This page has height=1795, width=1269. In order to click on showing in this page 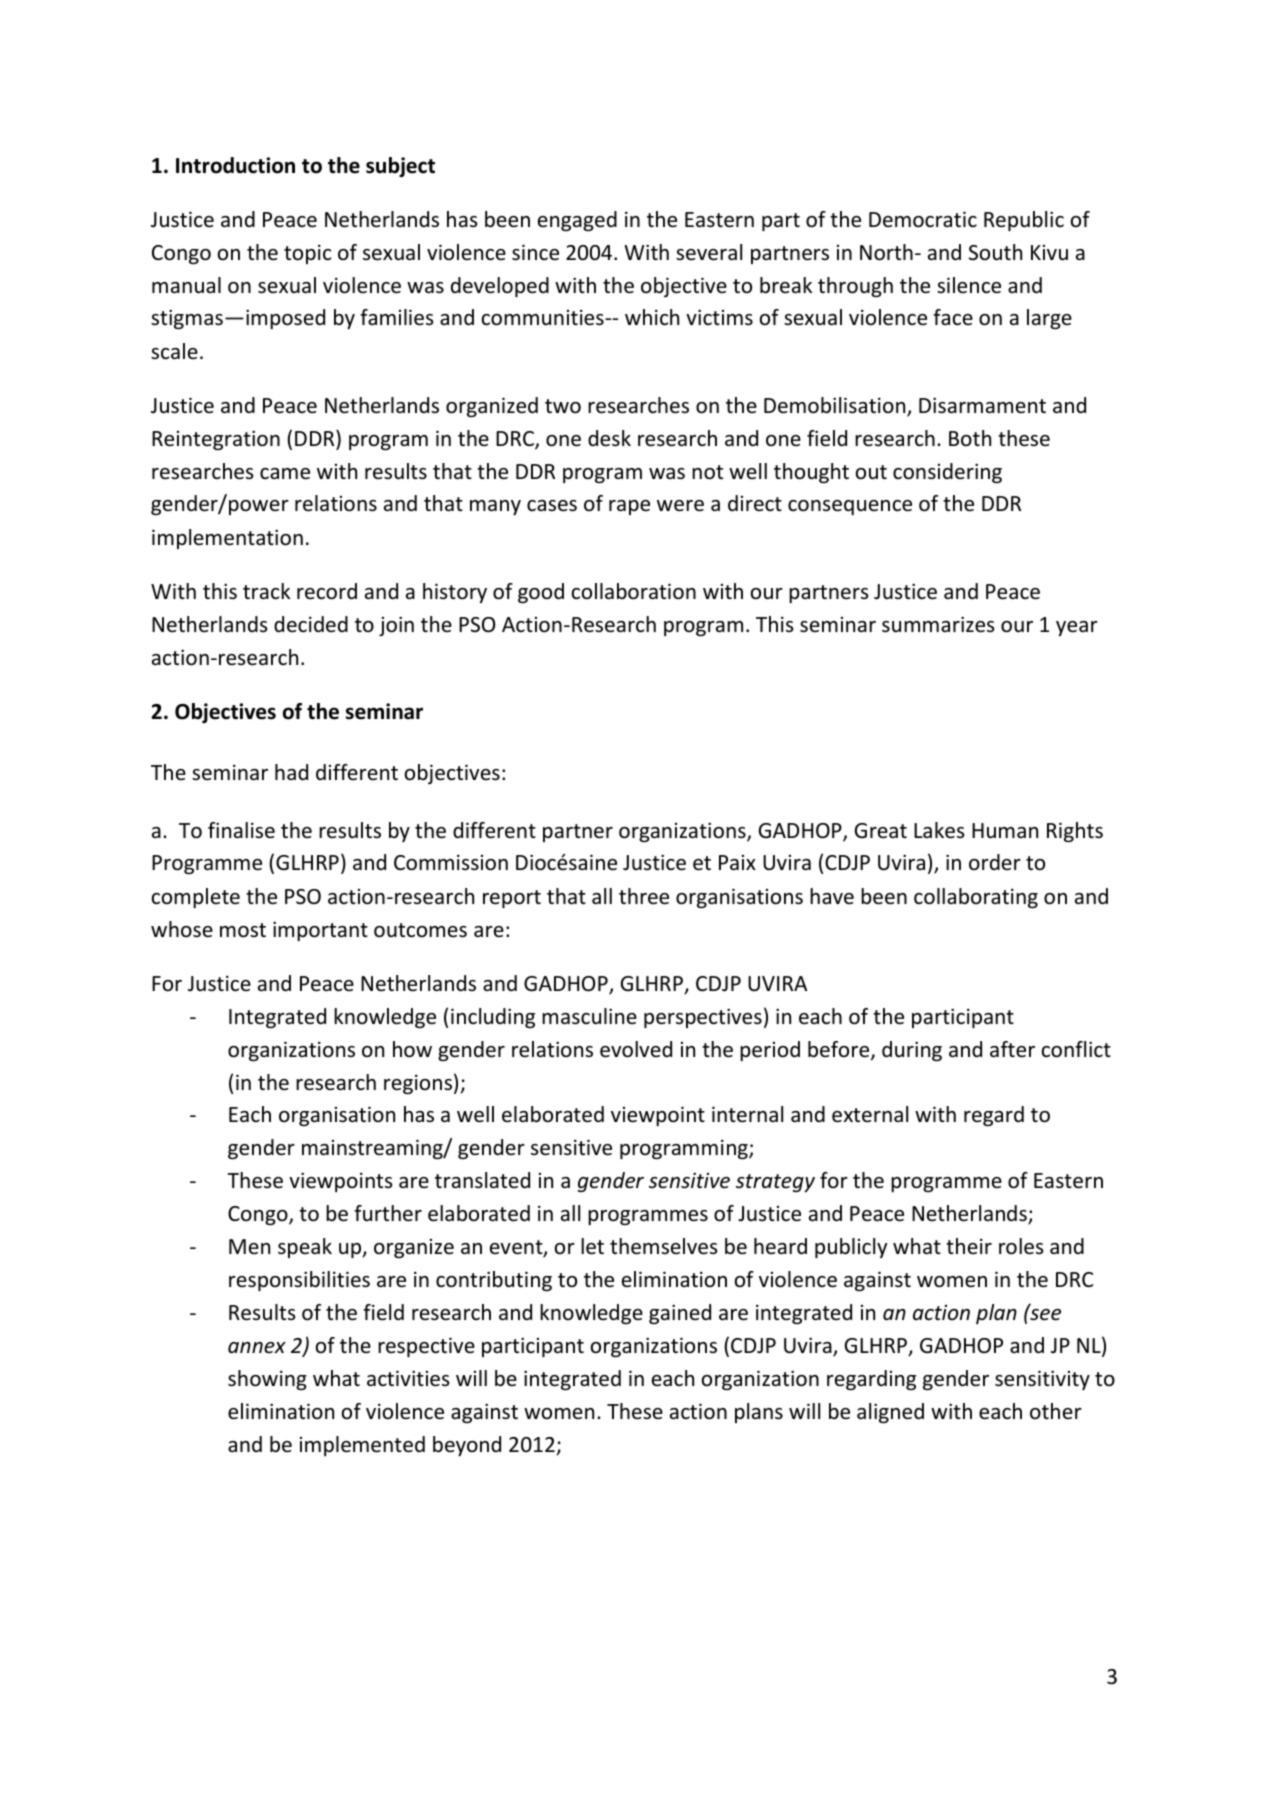, I will do `click(267, 1380)`.
